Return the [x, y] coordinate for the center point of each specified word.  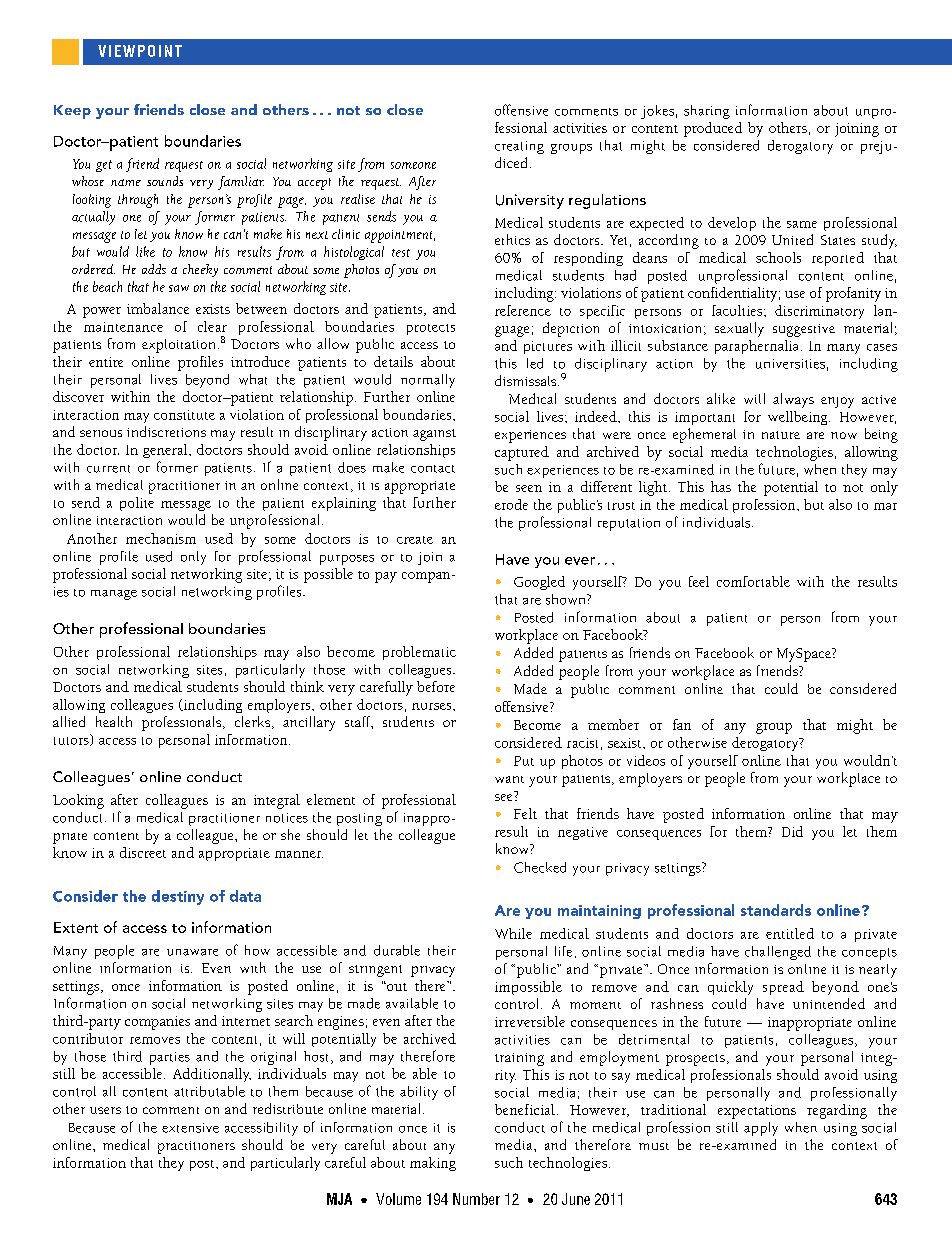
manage [114, 595]
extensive [190, 1128]
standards [776, 910]
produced [713, 129]
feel [699, 581]
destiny [178, 897]
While [513, 933]
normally [428, 381]
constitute [184, 415]
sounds [165, 181]
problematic [419, 653]
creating [519, 147]
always [793, 400]
